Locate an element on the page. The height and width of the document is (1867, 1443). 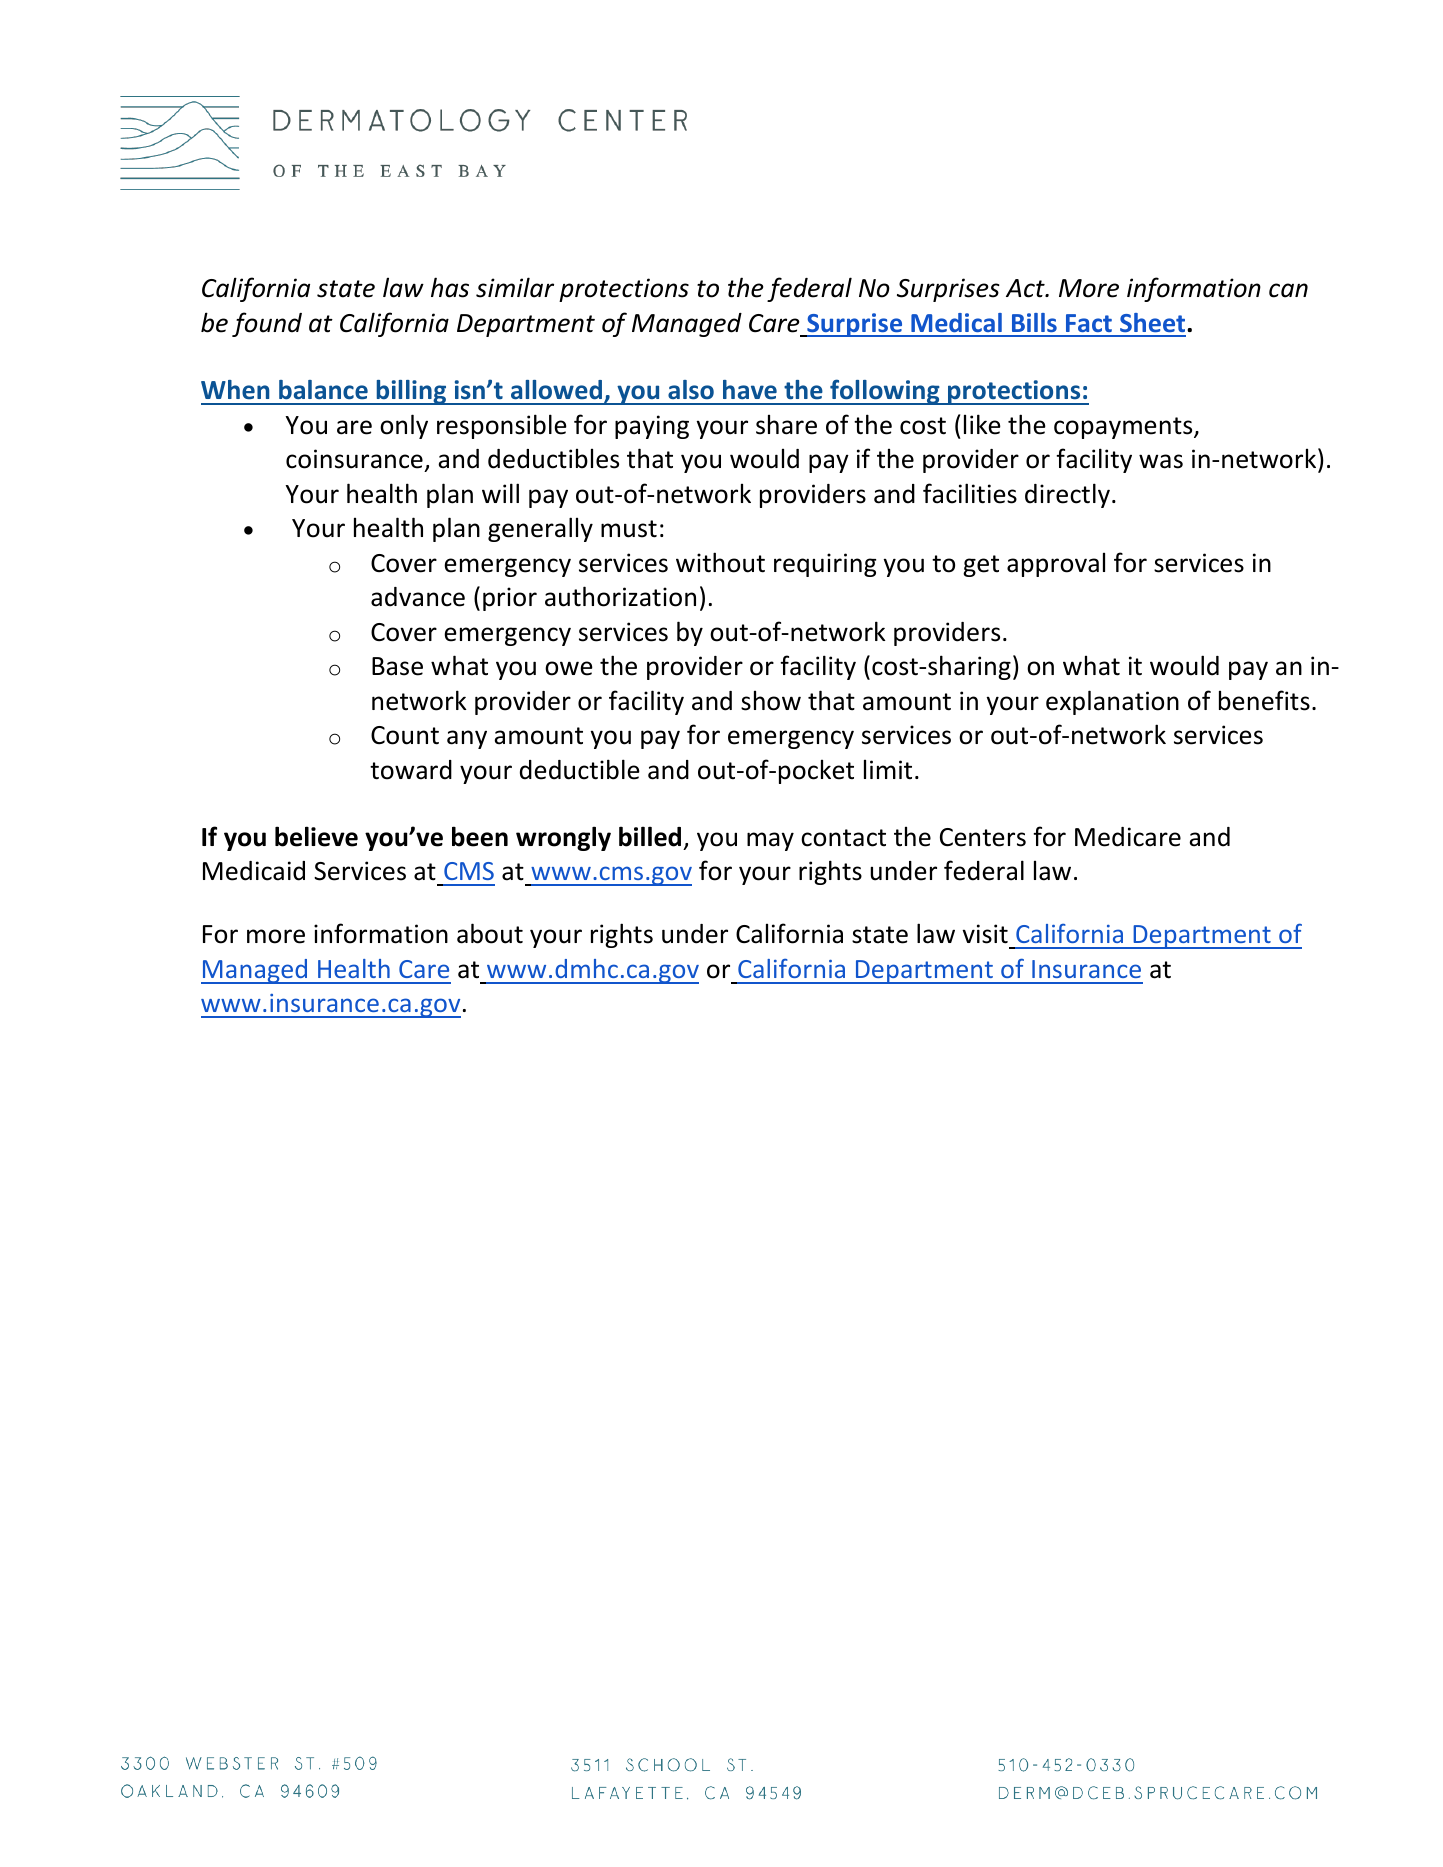
benefits is located at coordinates (1264, 700).
